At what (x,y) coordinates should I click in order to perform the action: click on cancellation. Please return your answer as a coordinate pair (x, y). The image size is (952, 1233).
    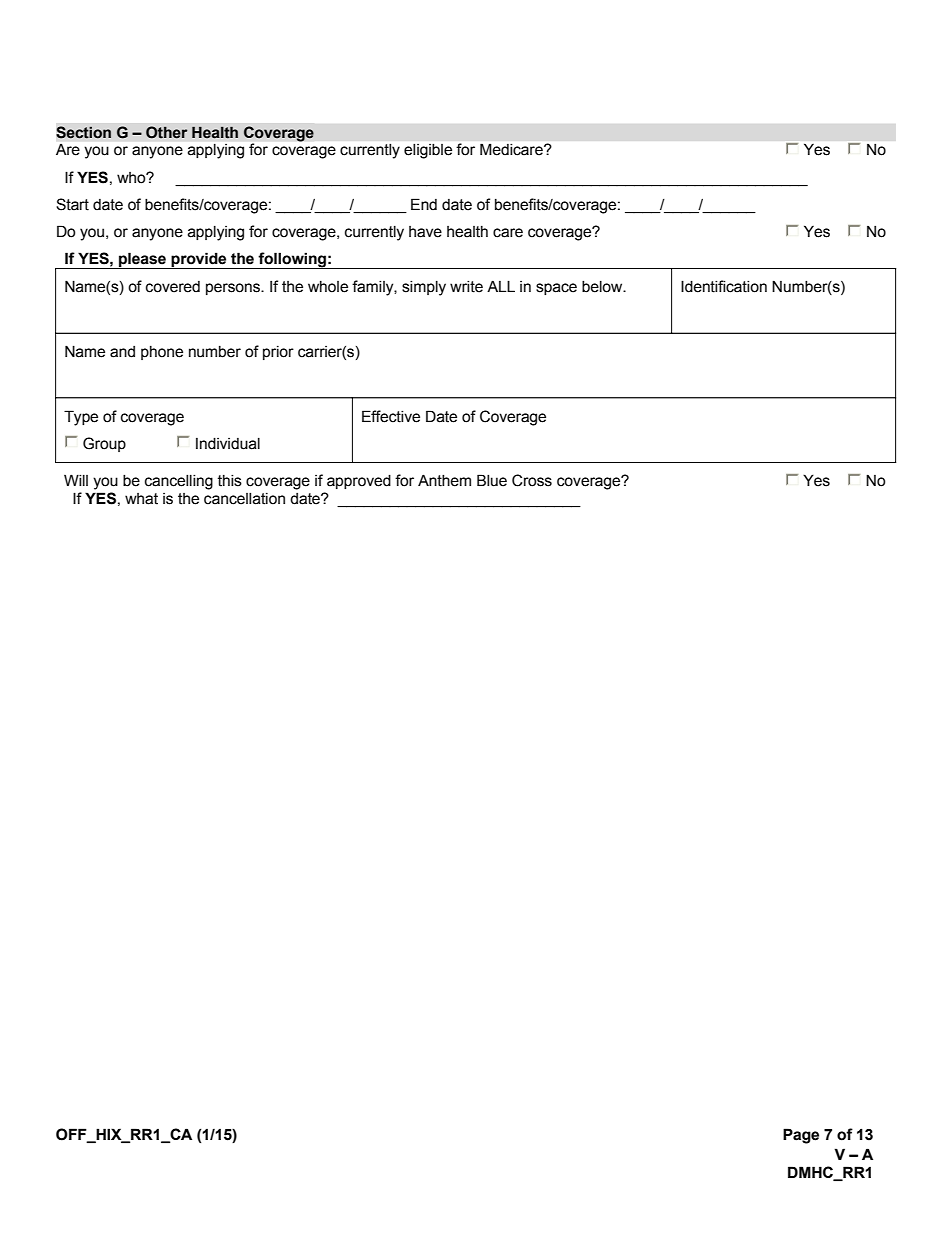
    Looking at the image, I should click on (244, 499).
